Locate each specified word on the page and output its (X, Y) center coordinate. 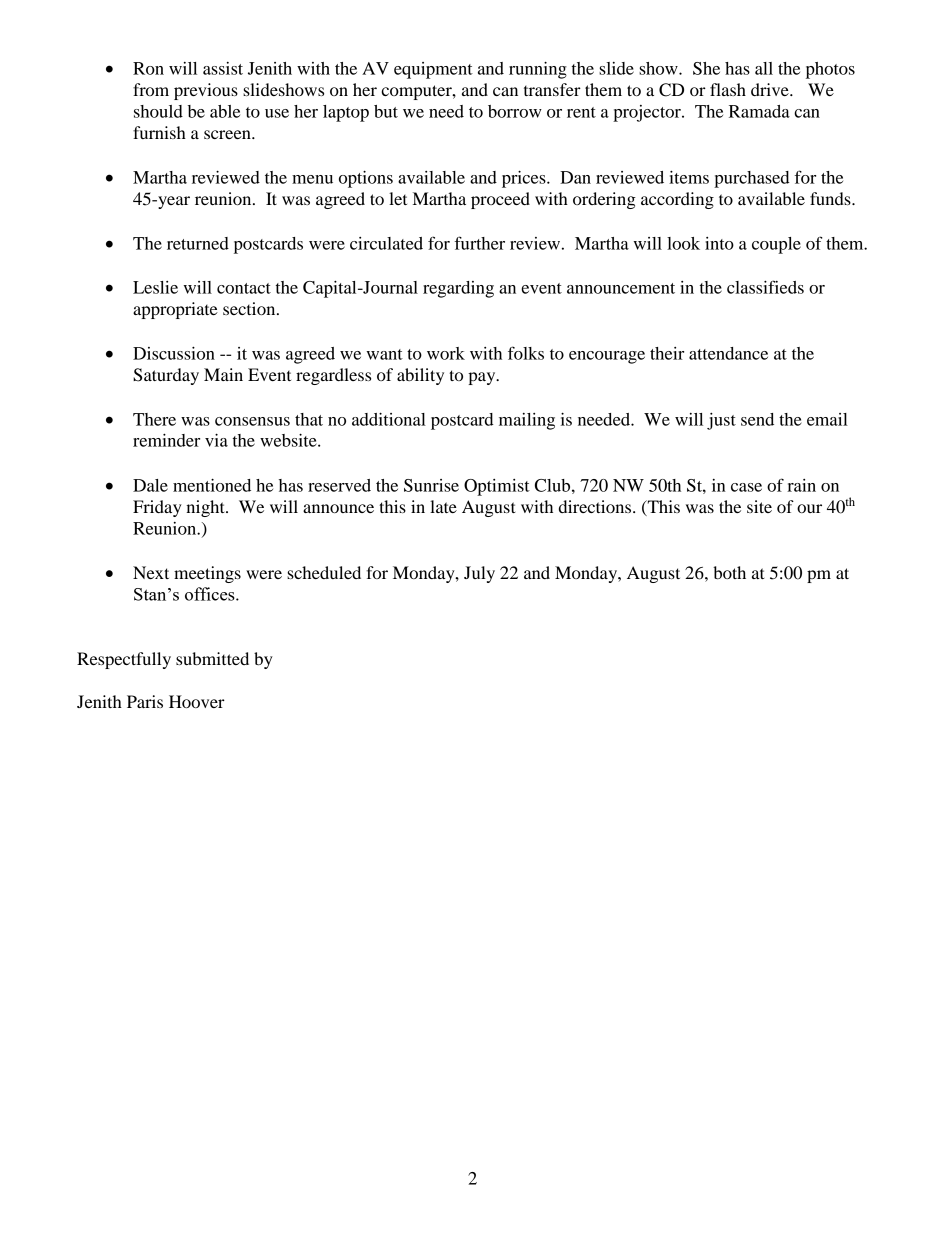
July (479, 574)
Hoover (197, 701)
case (746, 487)
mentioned (212, 485)
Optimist (497, 487)
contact (244, 288)
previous (206, 91)
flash (728, 89)
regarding (458, 289)
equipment (433, 70)
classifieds (765, 287)
